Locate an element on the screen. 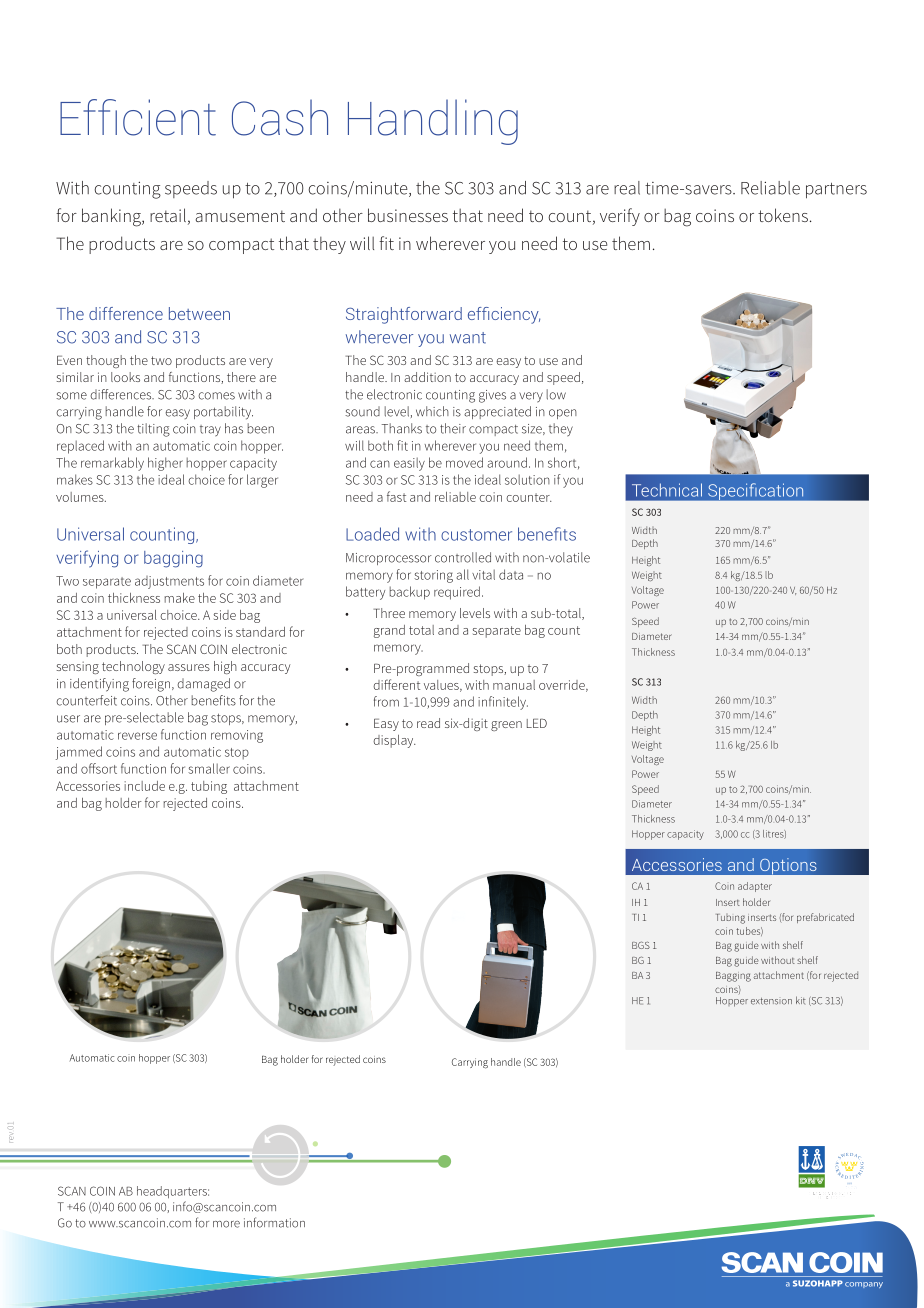  smaller is located at coordinates (209, 768).
